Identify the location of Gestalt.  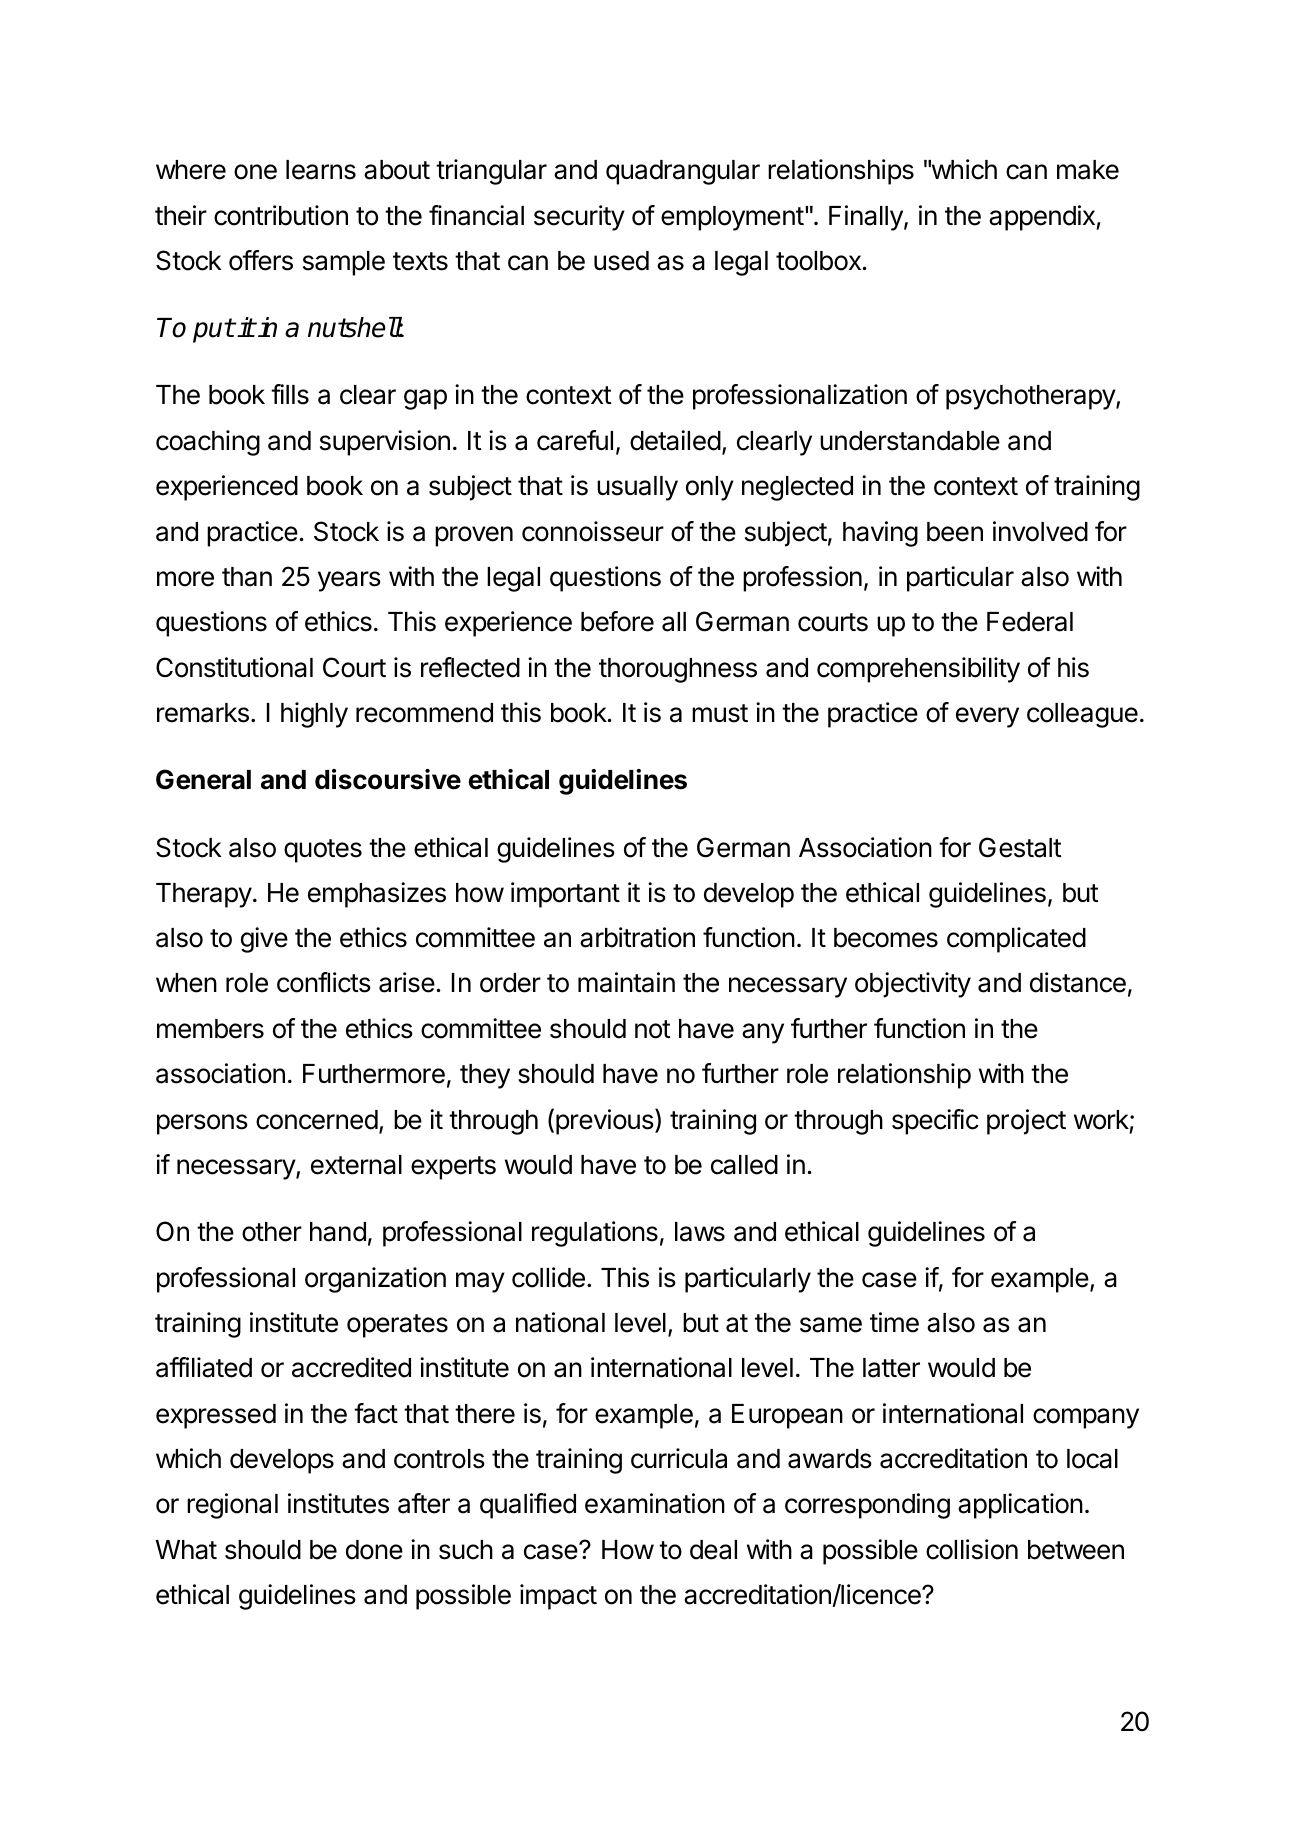
(1020, 847).
